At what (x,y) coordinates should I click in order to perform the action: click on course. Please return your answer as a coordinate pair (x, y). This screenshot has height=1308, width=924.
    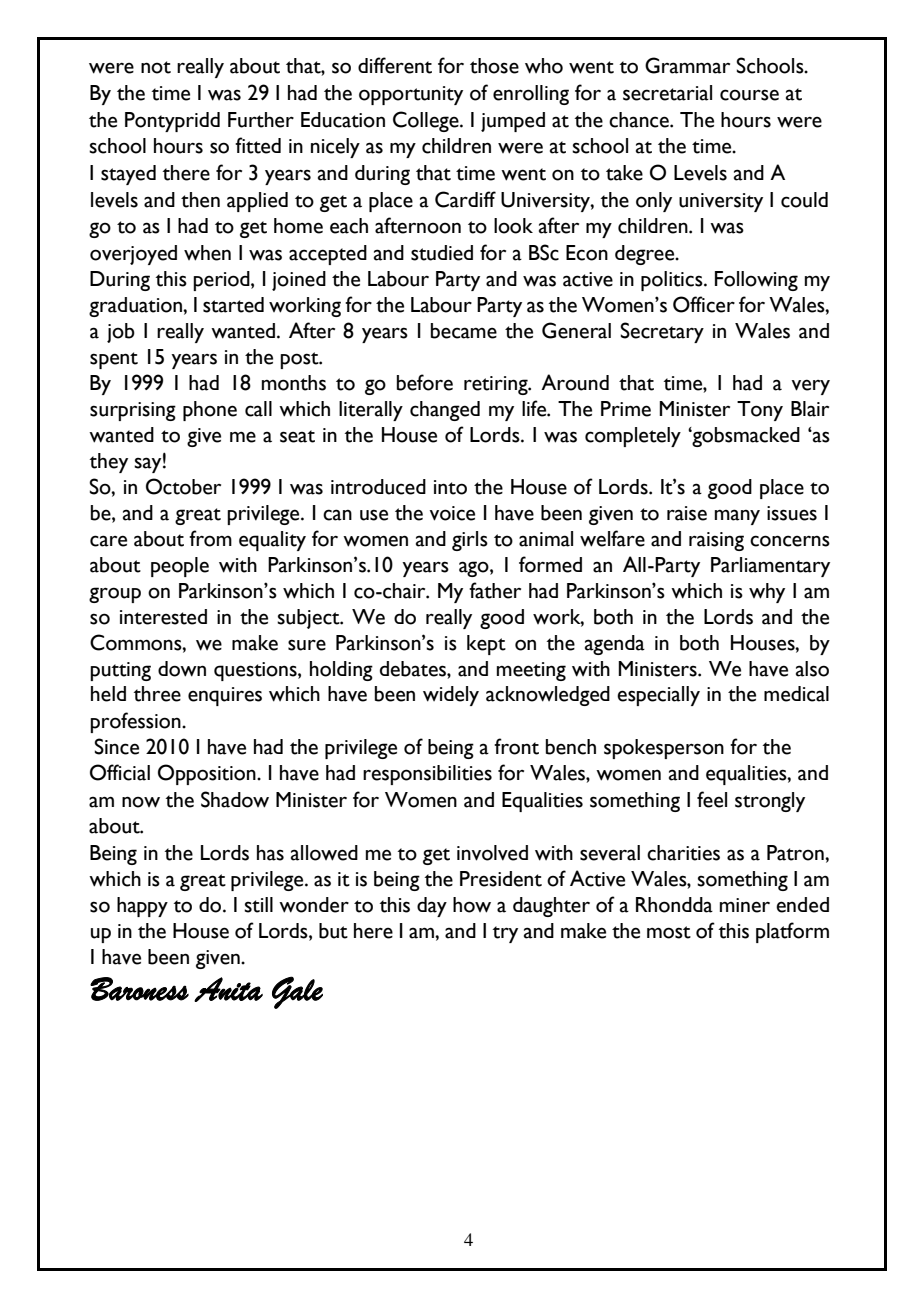
    Looking at the image, I should click on (749, 95).
